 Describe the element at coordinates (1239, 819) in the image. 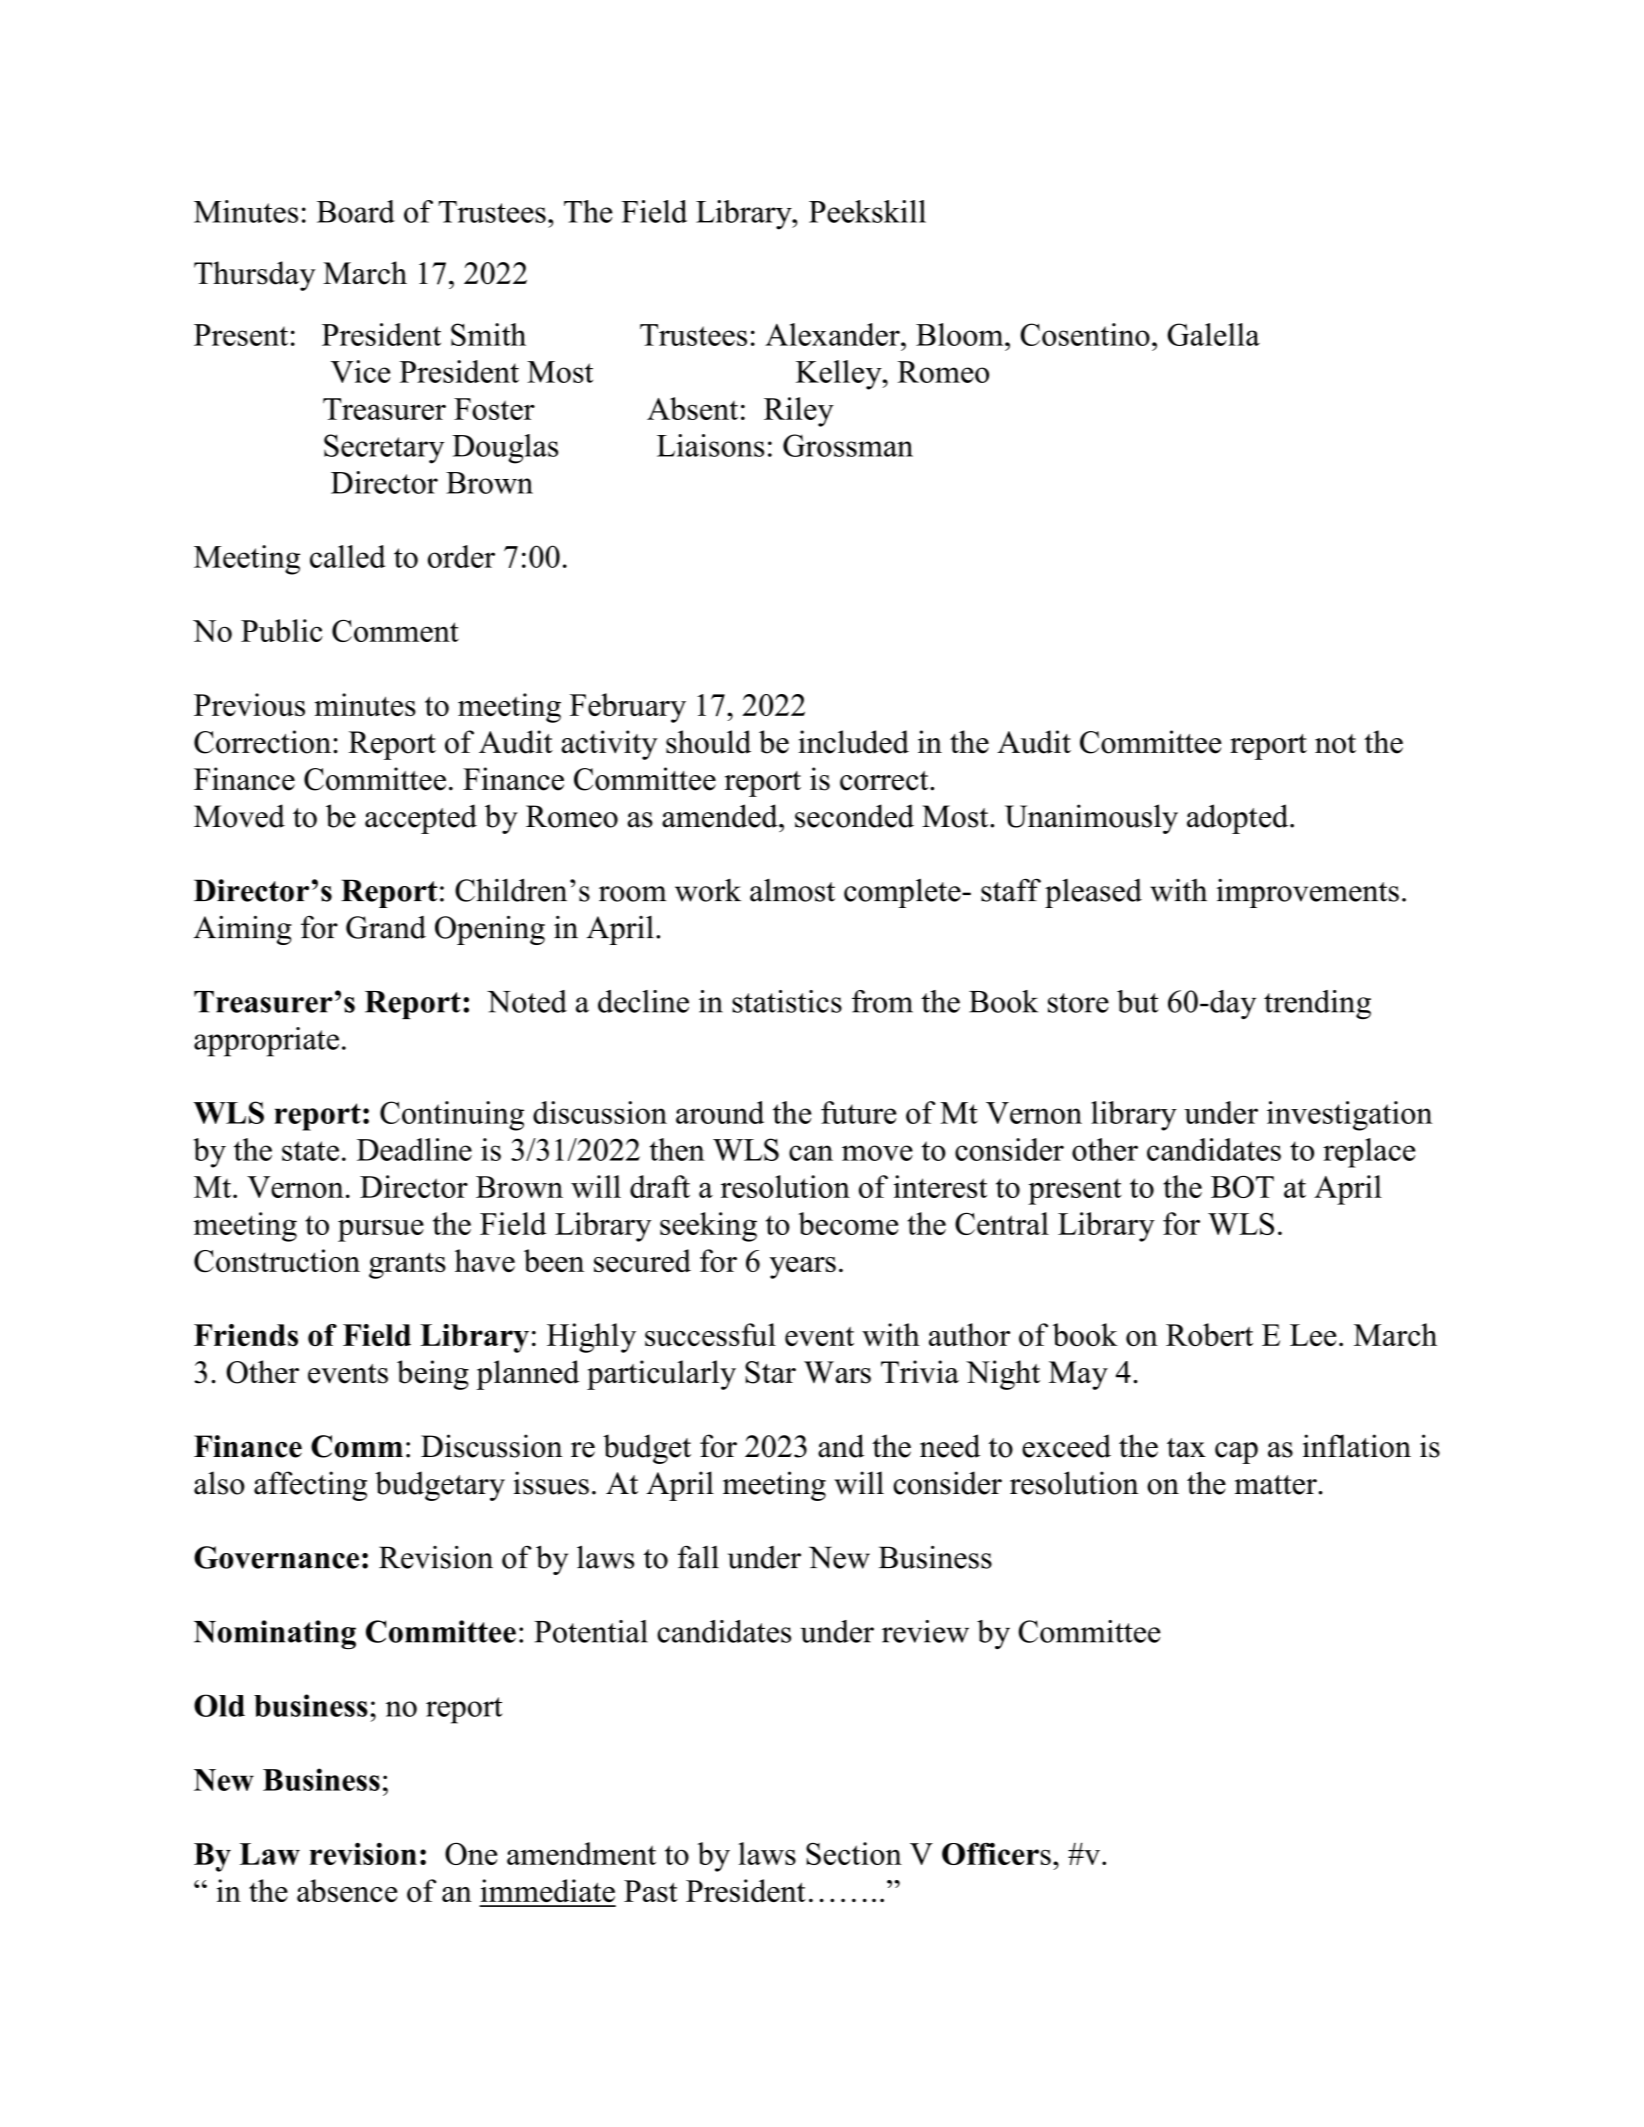

I see `adopted` at that location.
